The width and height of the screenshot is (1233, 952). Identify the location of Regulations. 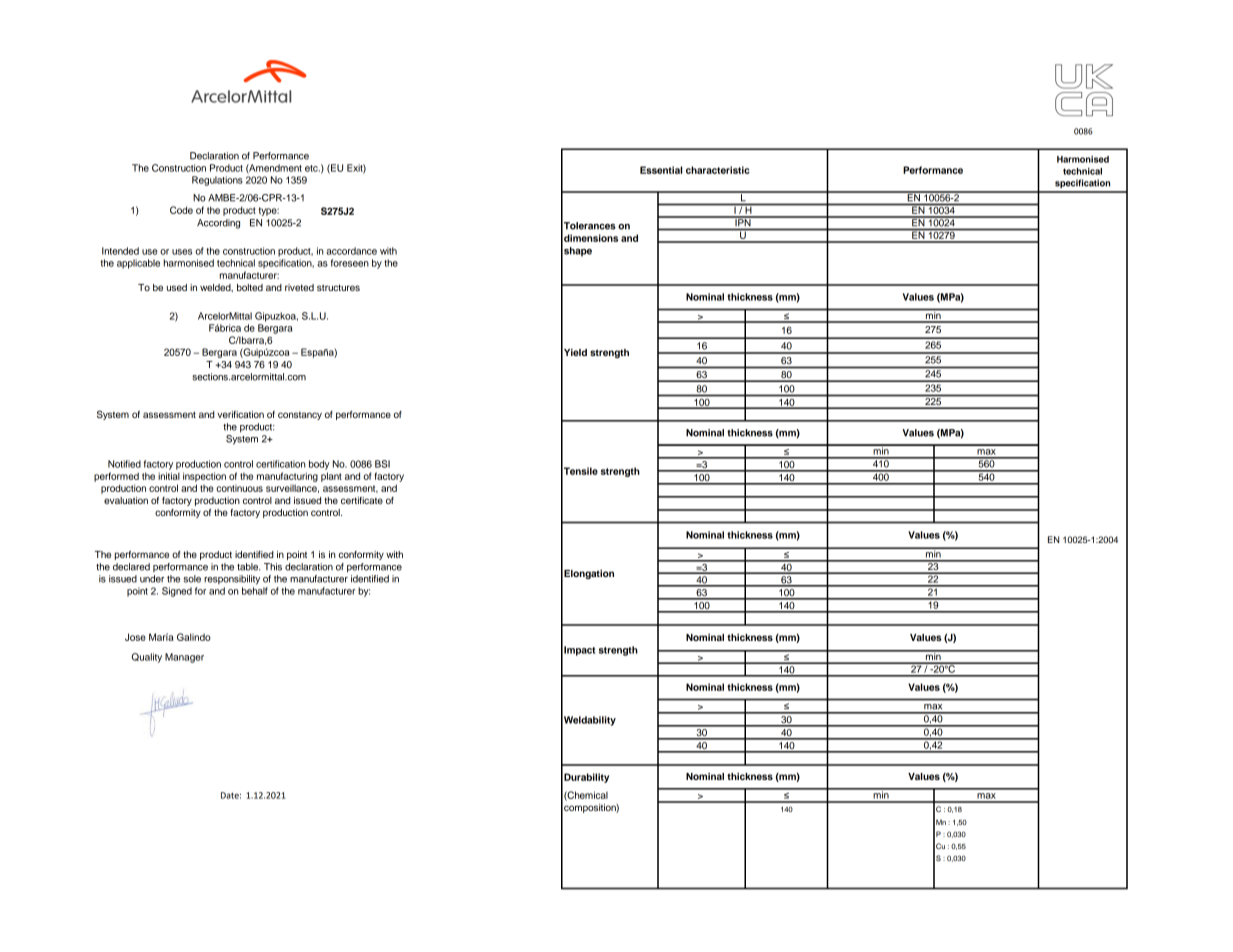
(217, 181).
